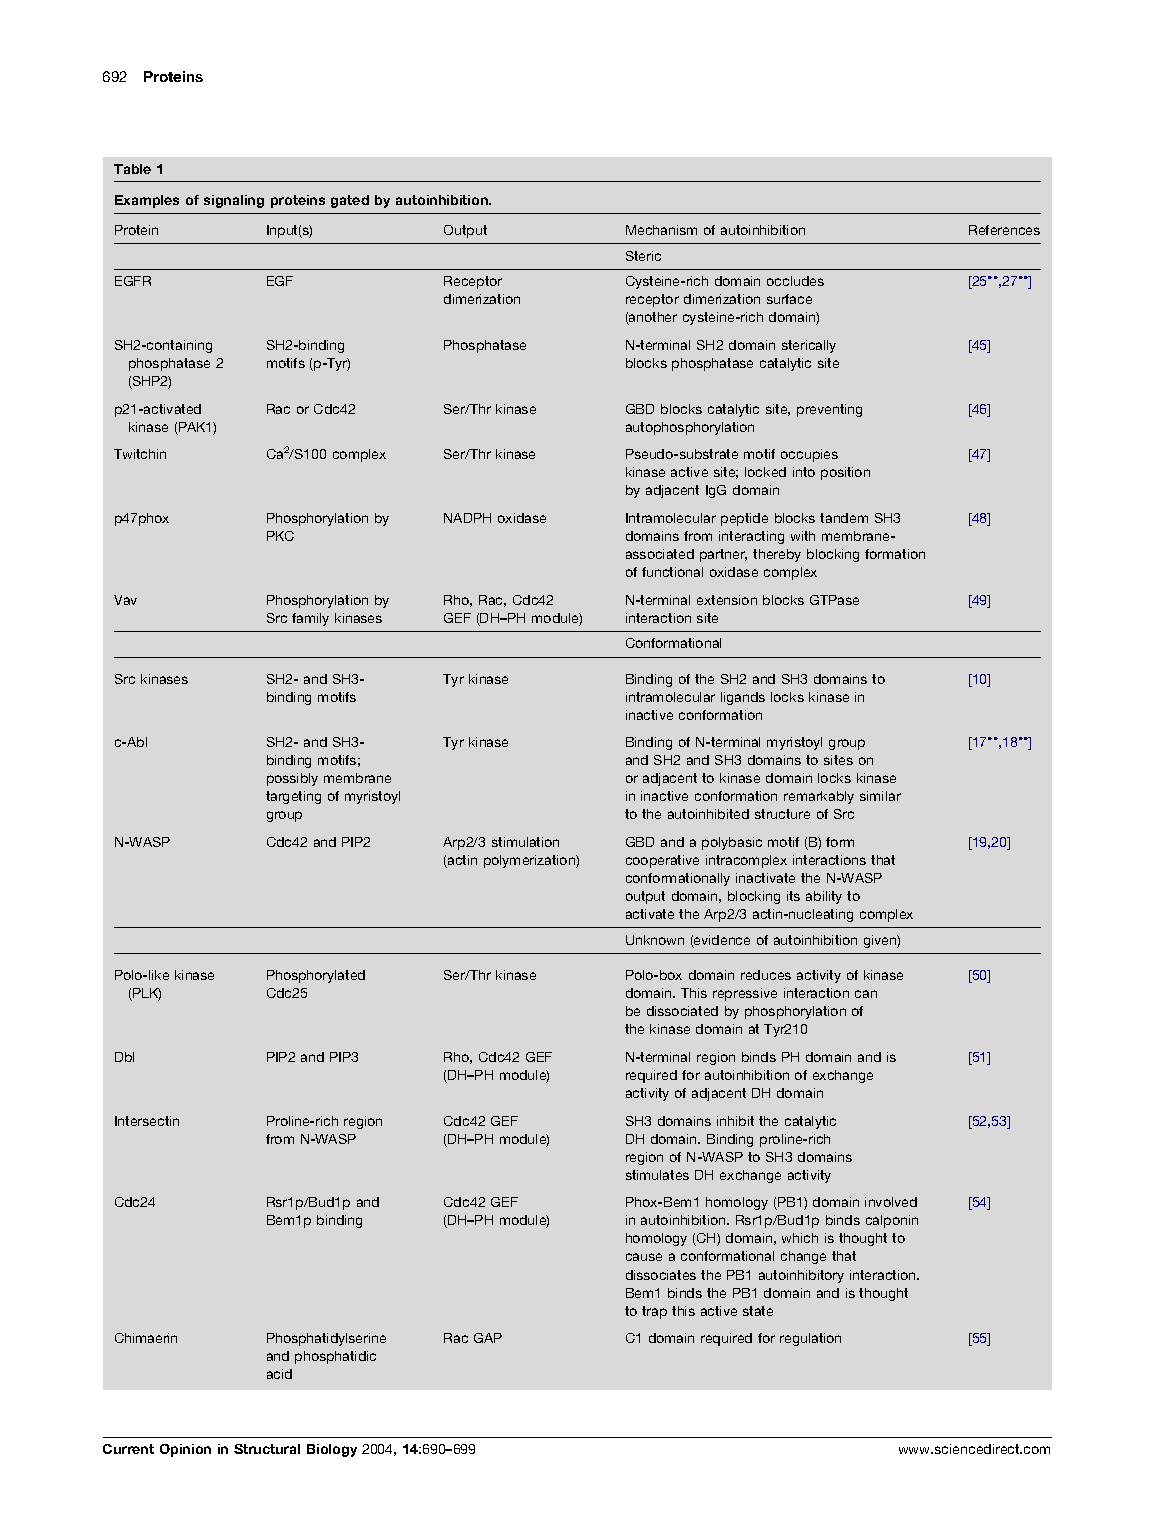  Describe the element at coordinates (661, 230) in the screenshot. I see `Mechanism` at that location.
